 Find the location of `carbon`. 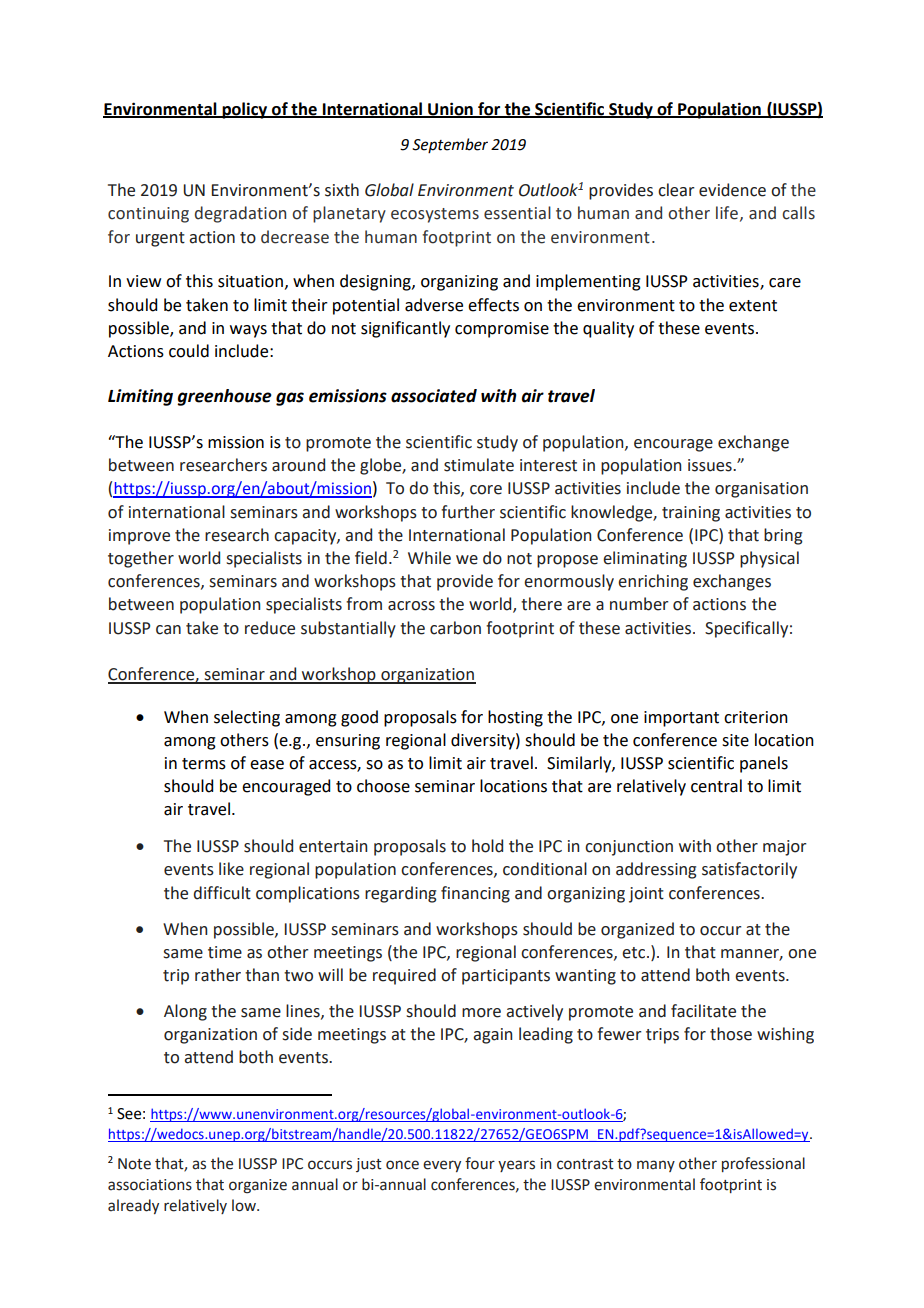

carbon is located at coordinates (455, 628).
